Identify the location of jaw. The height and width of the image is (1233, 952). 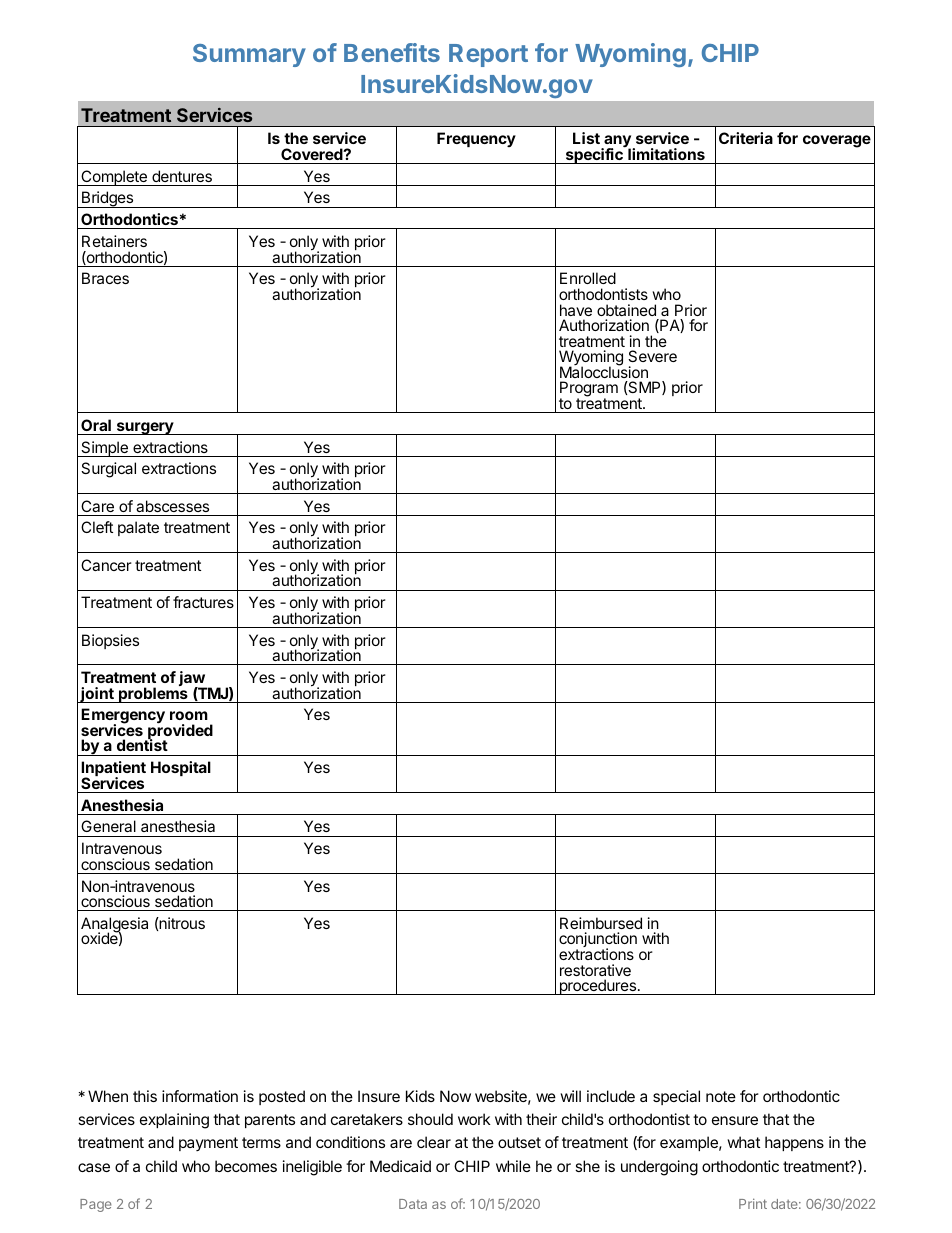
(193, 680).
